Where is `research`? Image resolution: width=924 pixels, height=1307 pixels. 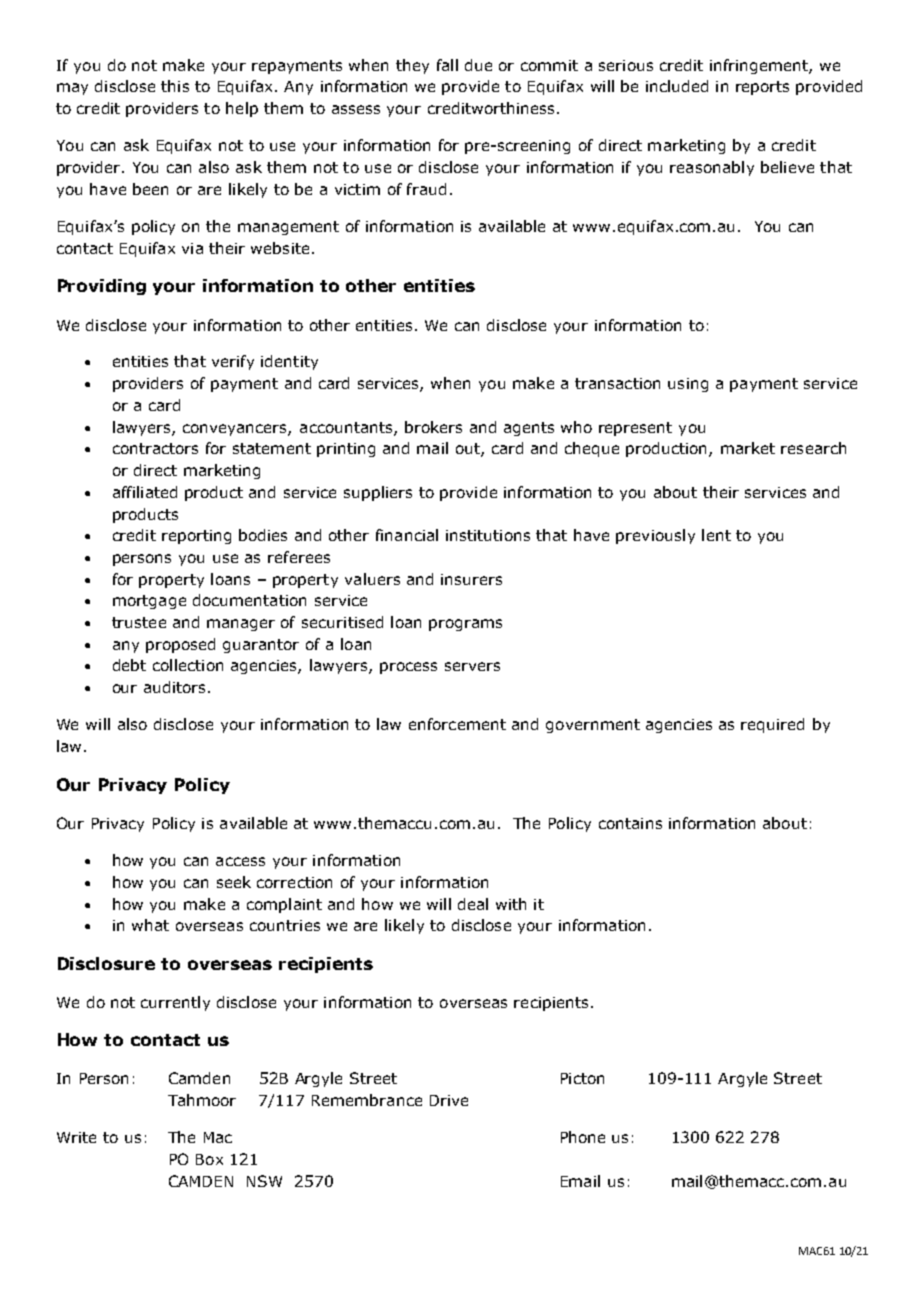 research is located at coordinates (813, 448).
